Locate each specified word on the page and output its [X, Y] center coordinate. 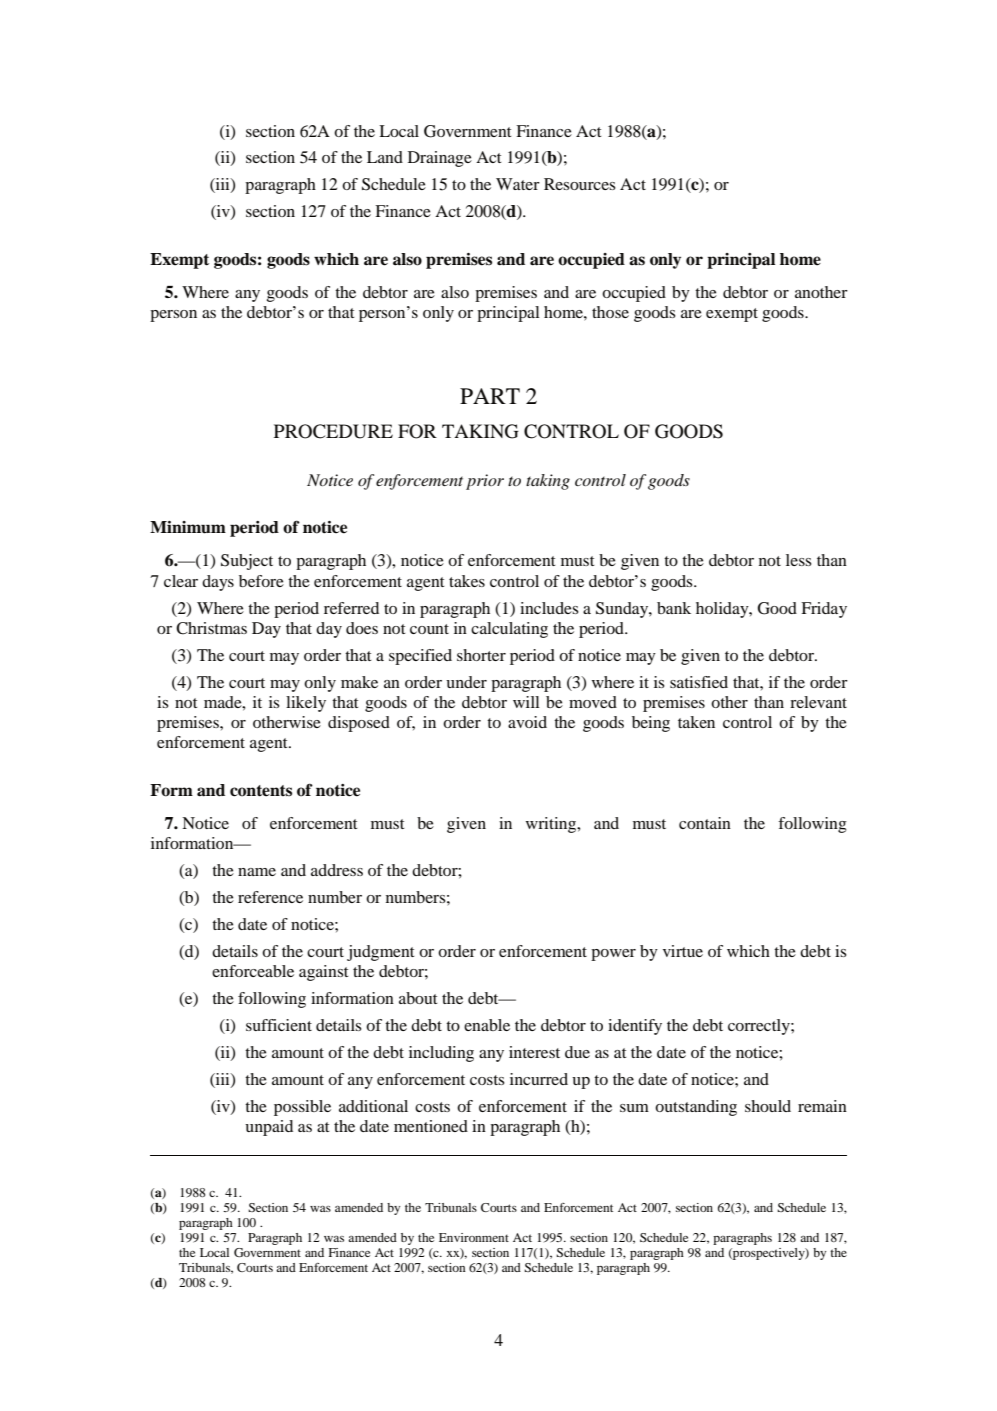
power [613, 955]
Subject [247, 562]
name [257, 872]
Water [518, 184]
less [799, 560]
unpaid [269, 1128]
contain [705, 823]
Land [385, 157]
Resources [580, 184]
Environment [474, 1237]
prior [485, 482]
